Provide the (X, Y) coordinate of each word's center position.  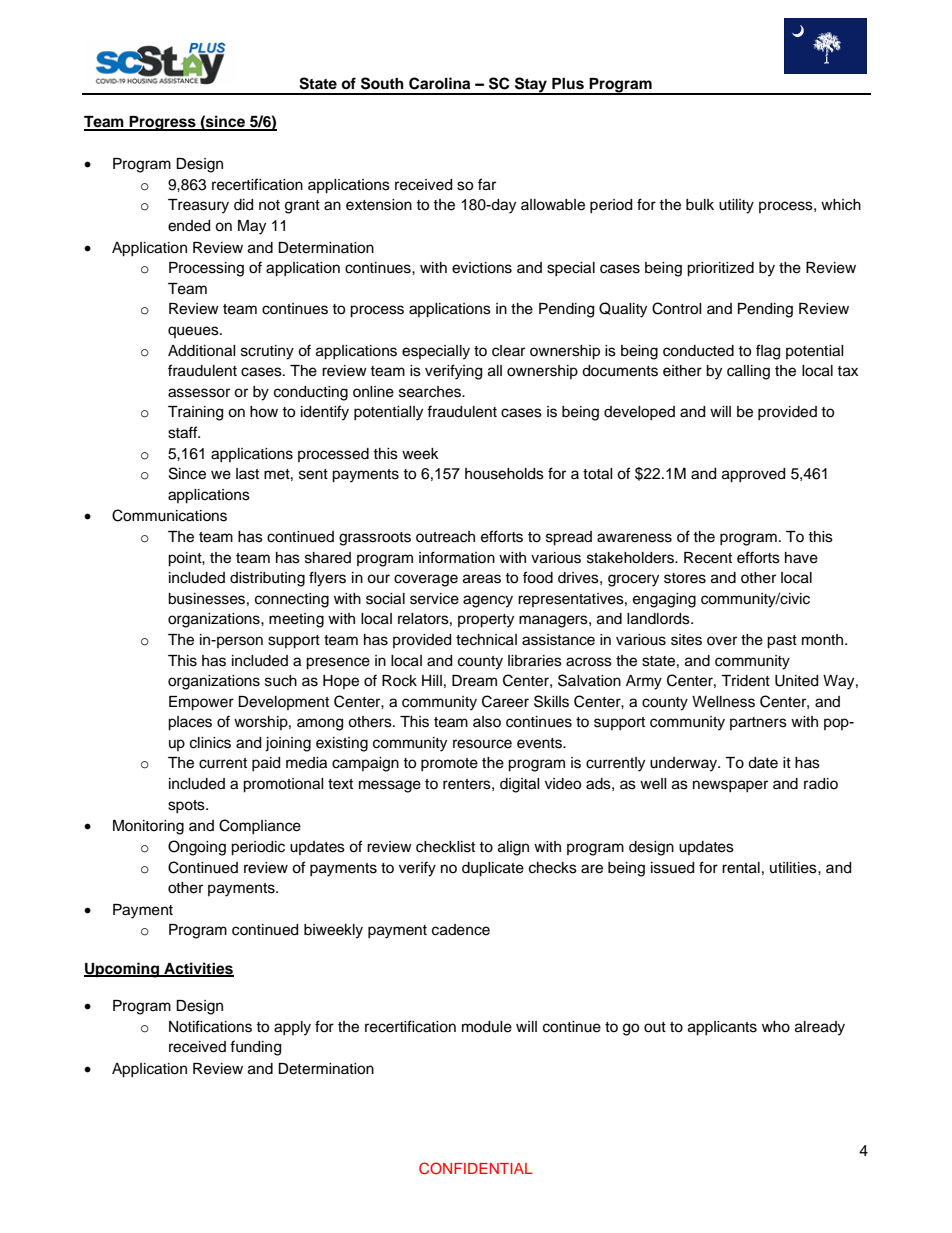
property (486, 621)
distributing (267, 579)
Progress (162, 123)
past (782, 642)
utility (736, 206)
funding (255, 1048)
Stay (531, 85)
